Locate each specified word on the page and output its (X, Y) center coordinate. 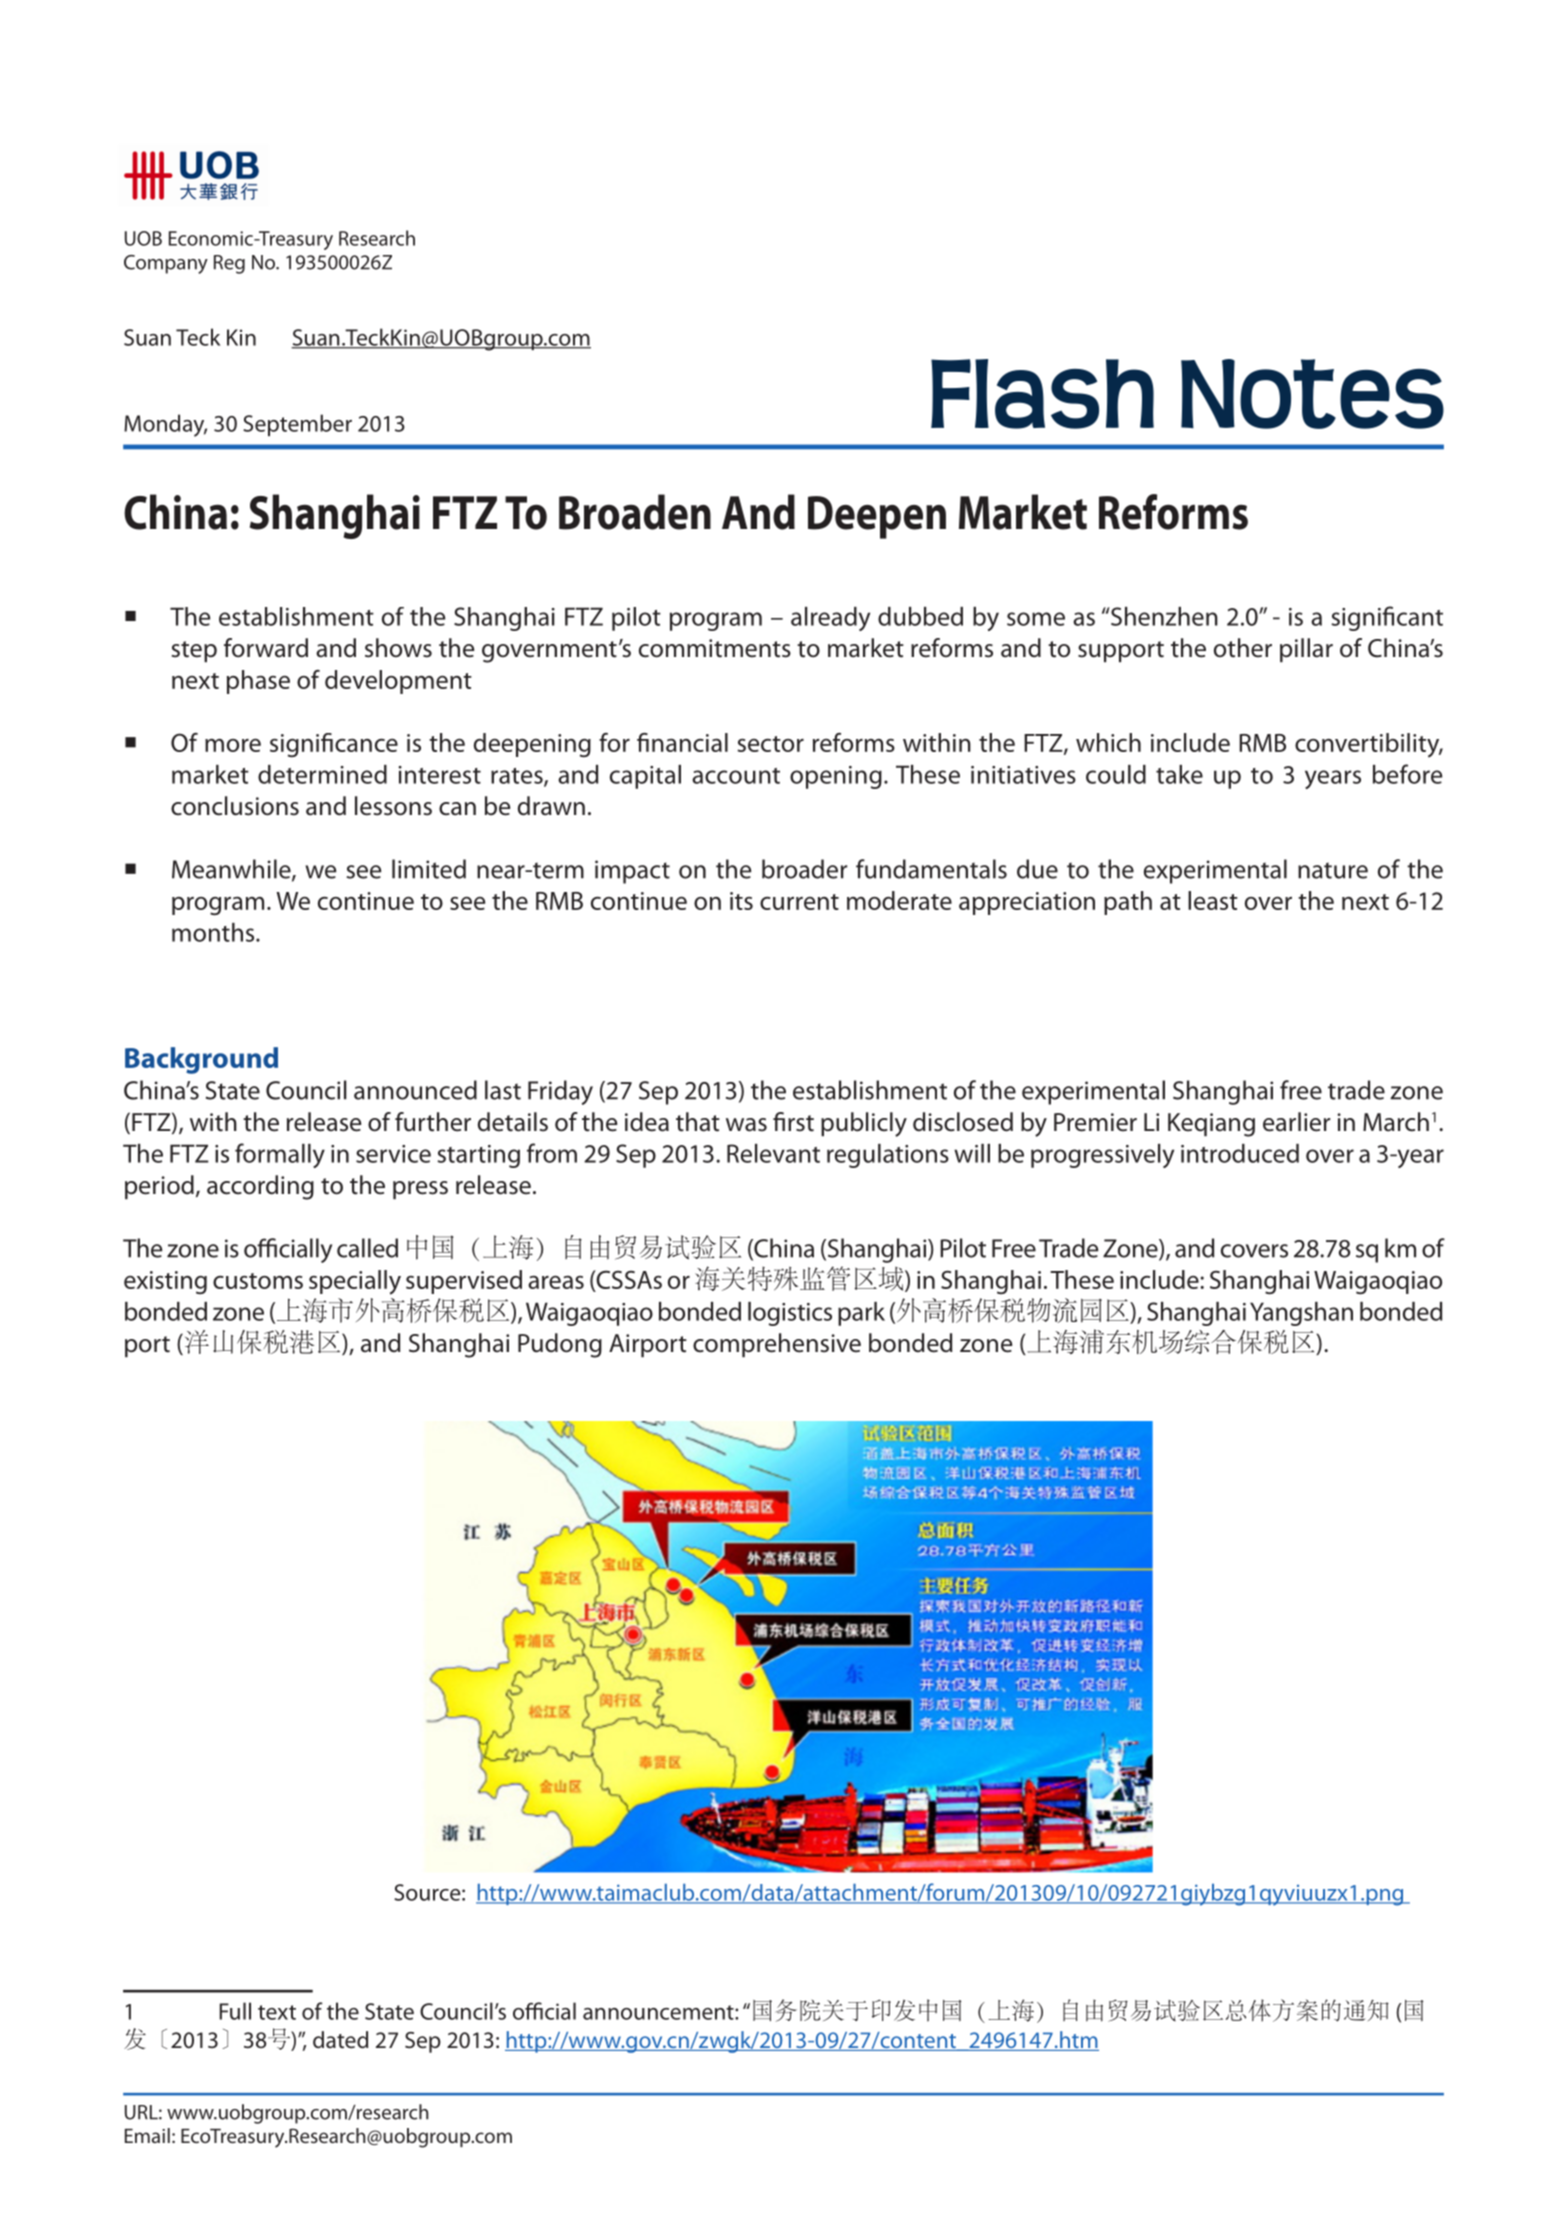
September (297, 425)
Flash (1042, 394)
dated (340, 2040)
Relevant (773, 1153)
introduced (1240, 1153)
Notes (1312, 394)
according (260, 1187)
